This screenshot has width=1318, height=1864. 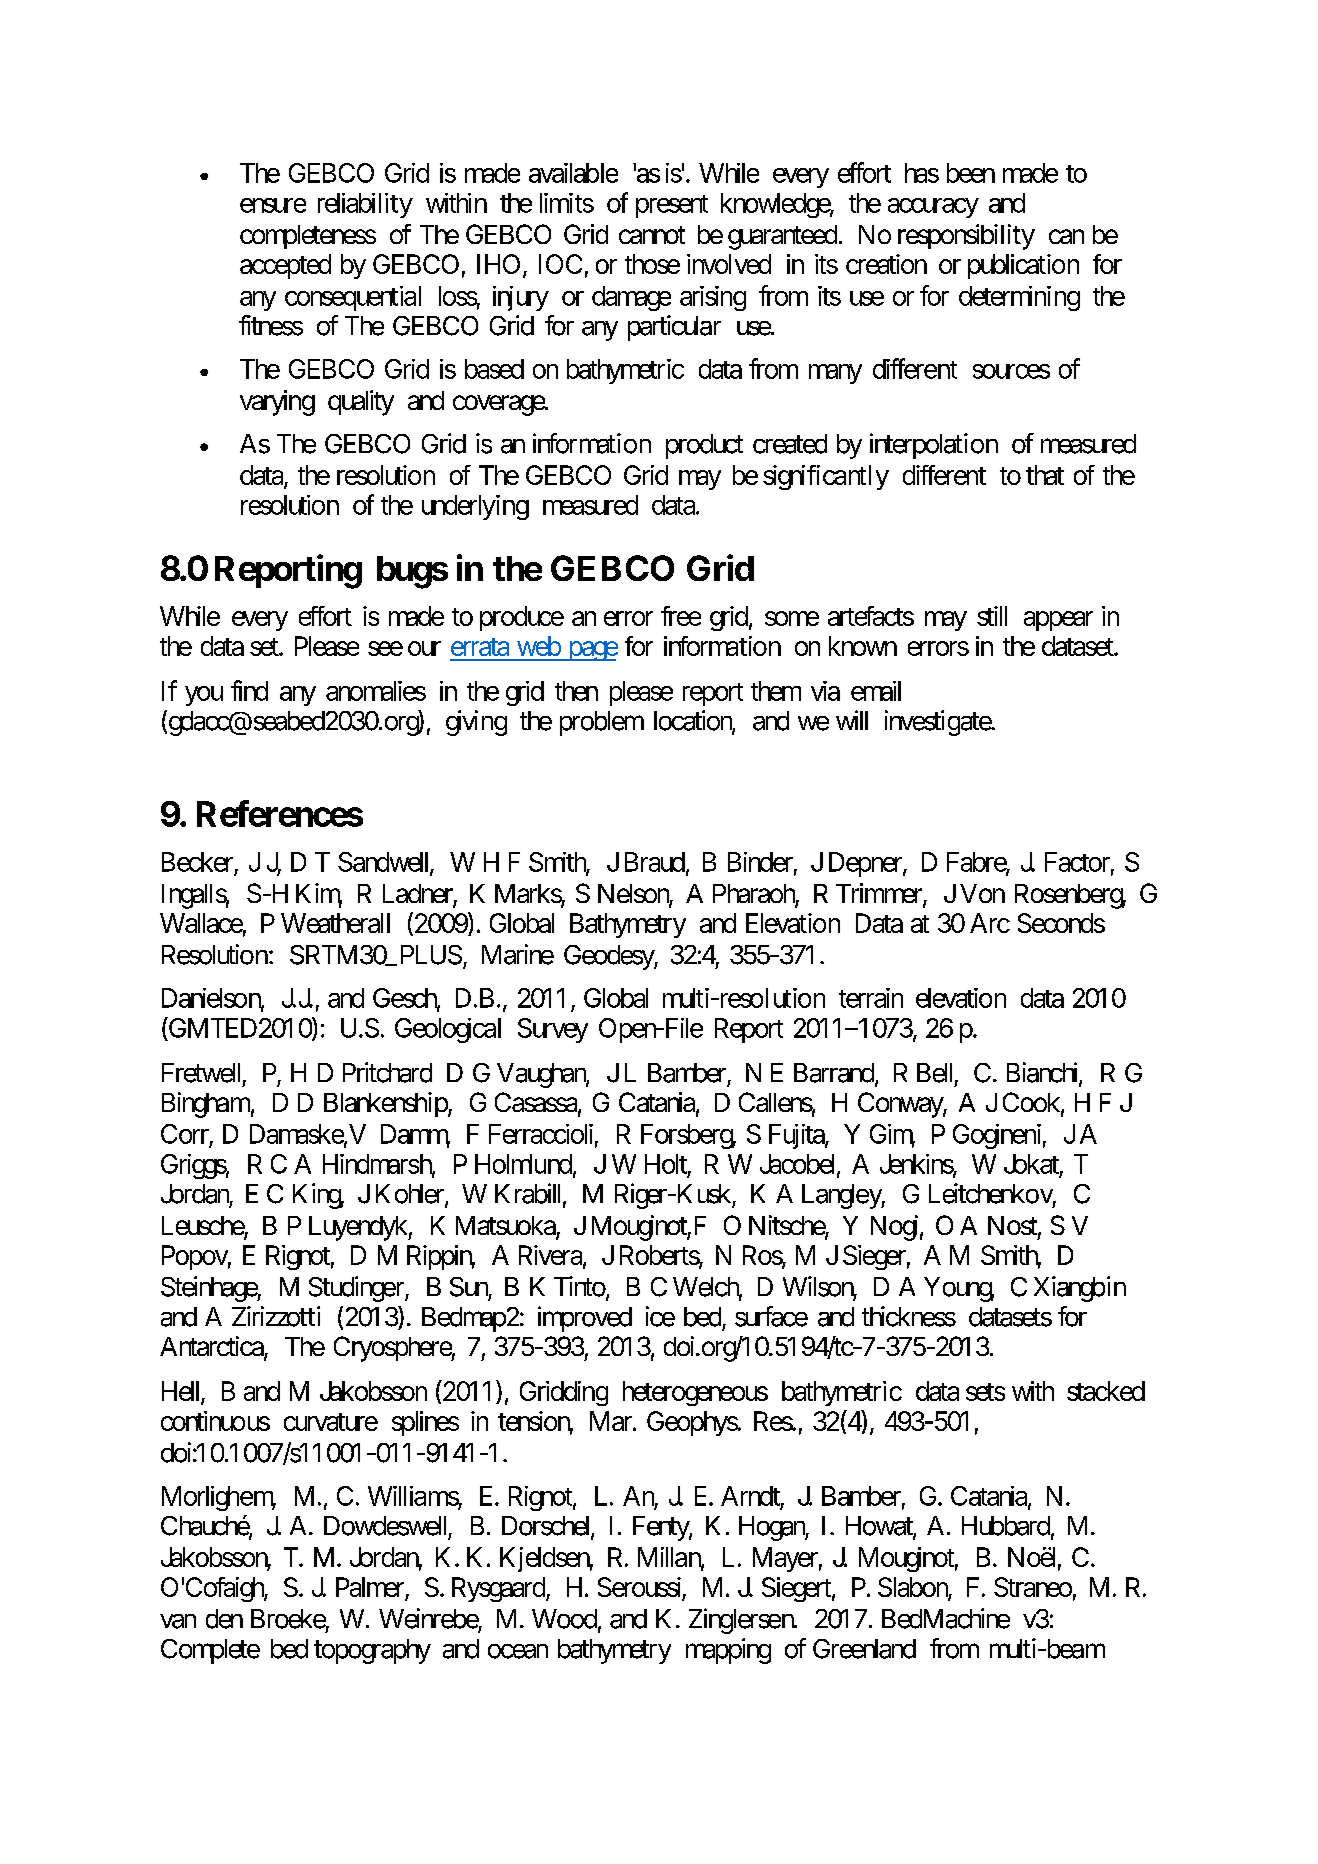 What do you see at coordinates (1045, 475) in the screenshot?
I see `that` at bounding box center [1045, 475].
